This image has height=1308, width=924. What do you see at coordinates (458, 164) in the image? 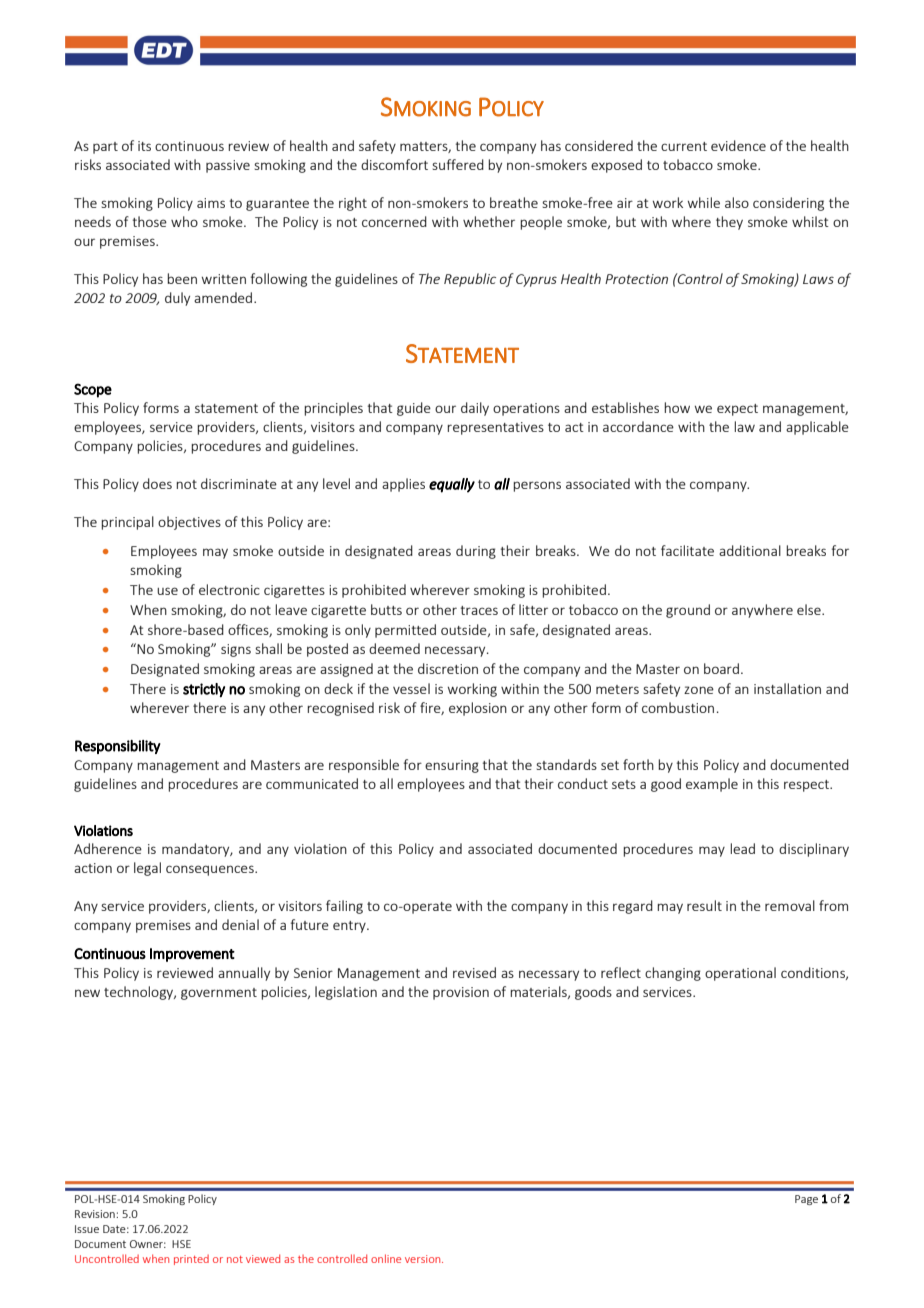
I see `suffered` at bounding box center [458, 164].
